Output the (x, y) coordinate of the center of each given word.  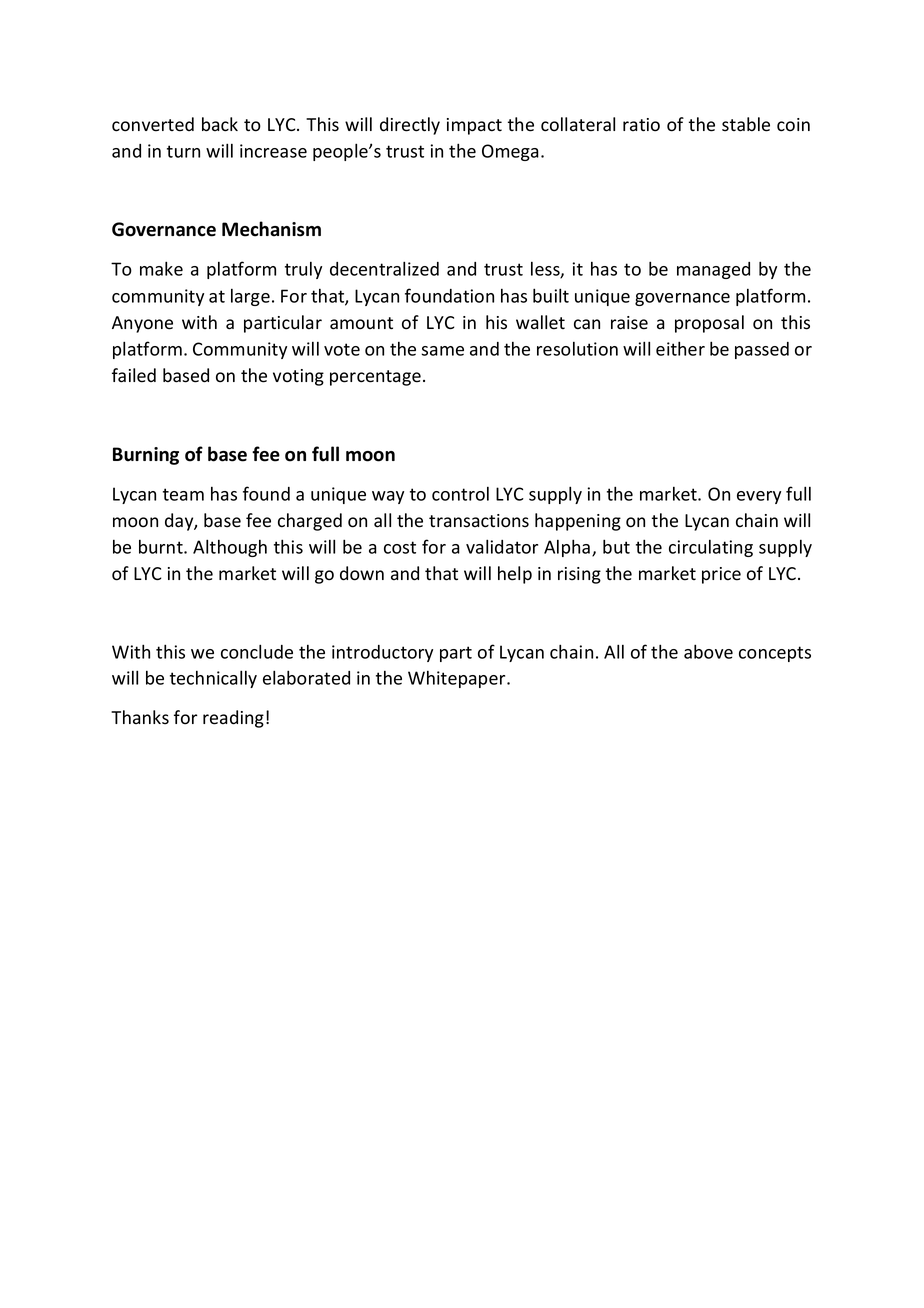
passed (762, 350)
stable (746, 124)
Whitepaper (458, 679)
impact (474, 126)
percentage (375, 378)
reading (233, 719)
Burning (146, 456)
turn (183, 151)
